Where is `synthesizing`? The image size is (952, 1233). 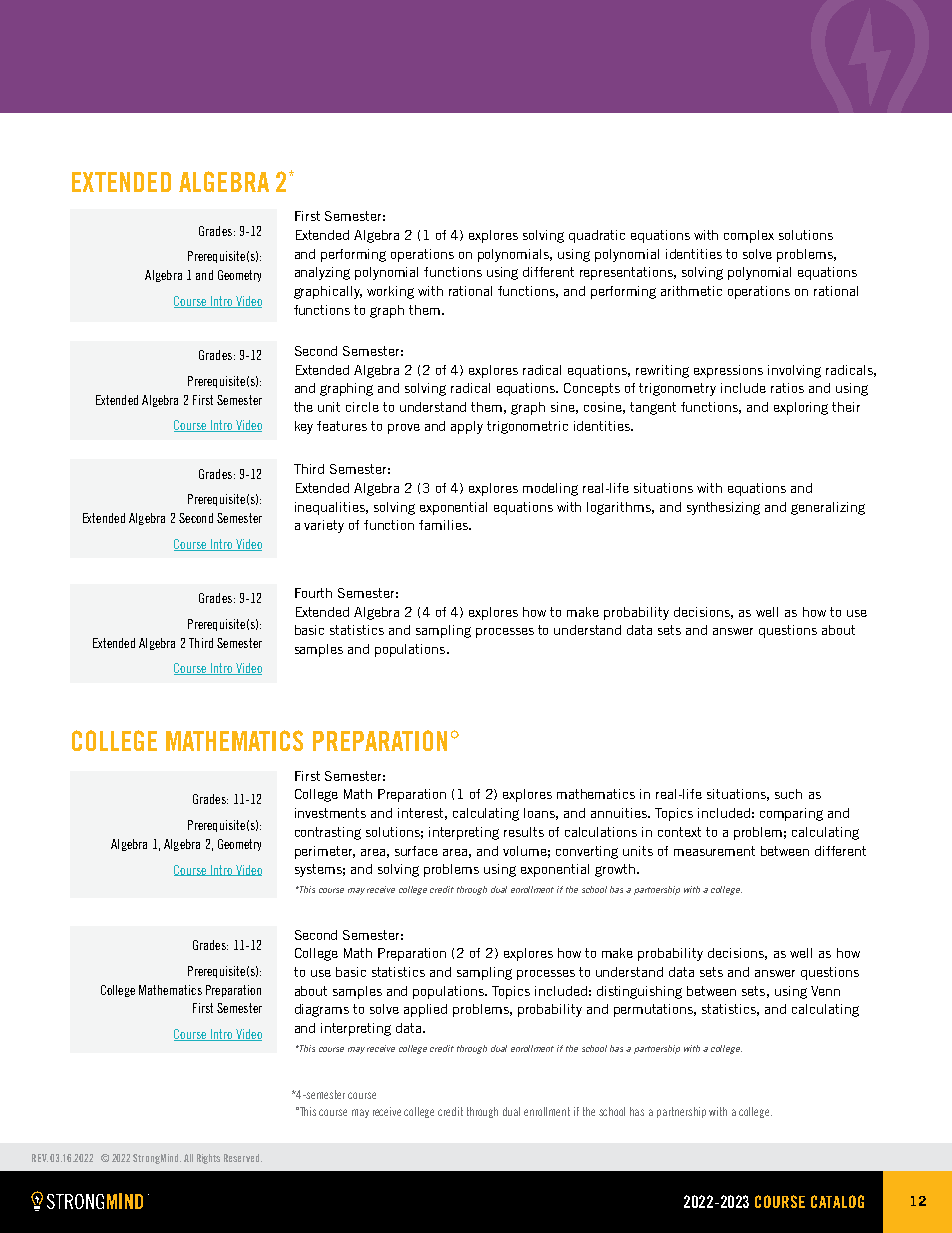 synthesizing is located at coordinates (723, 508).
